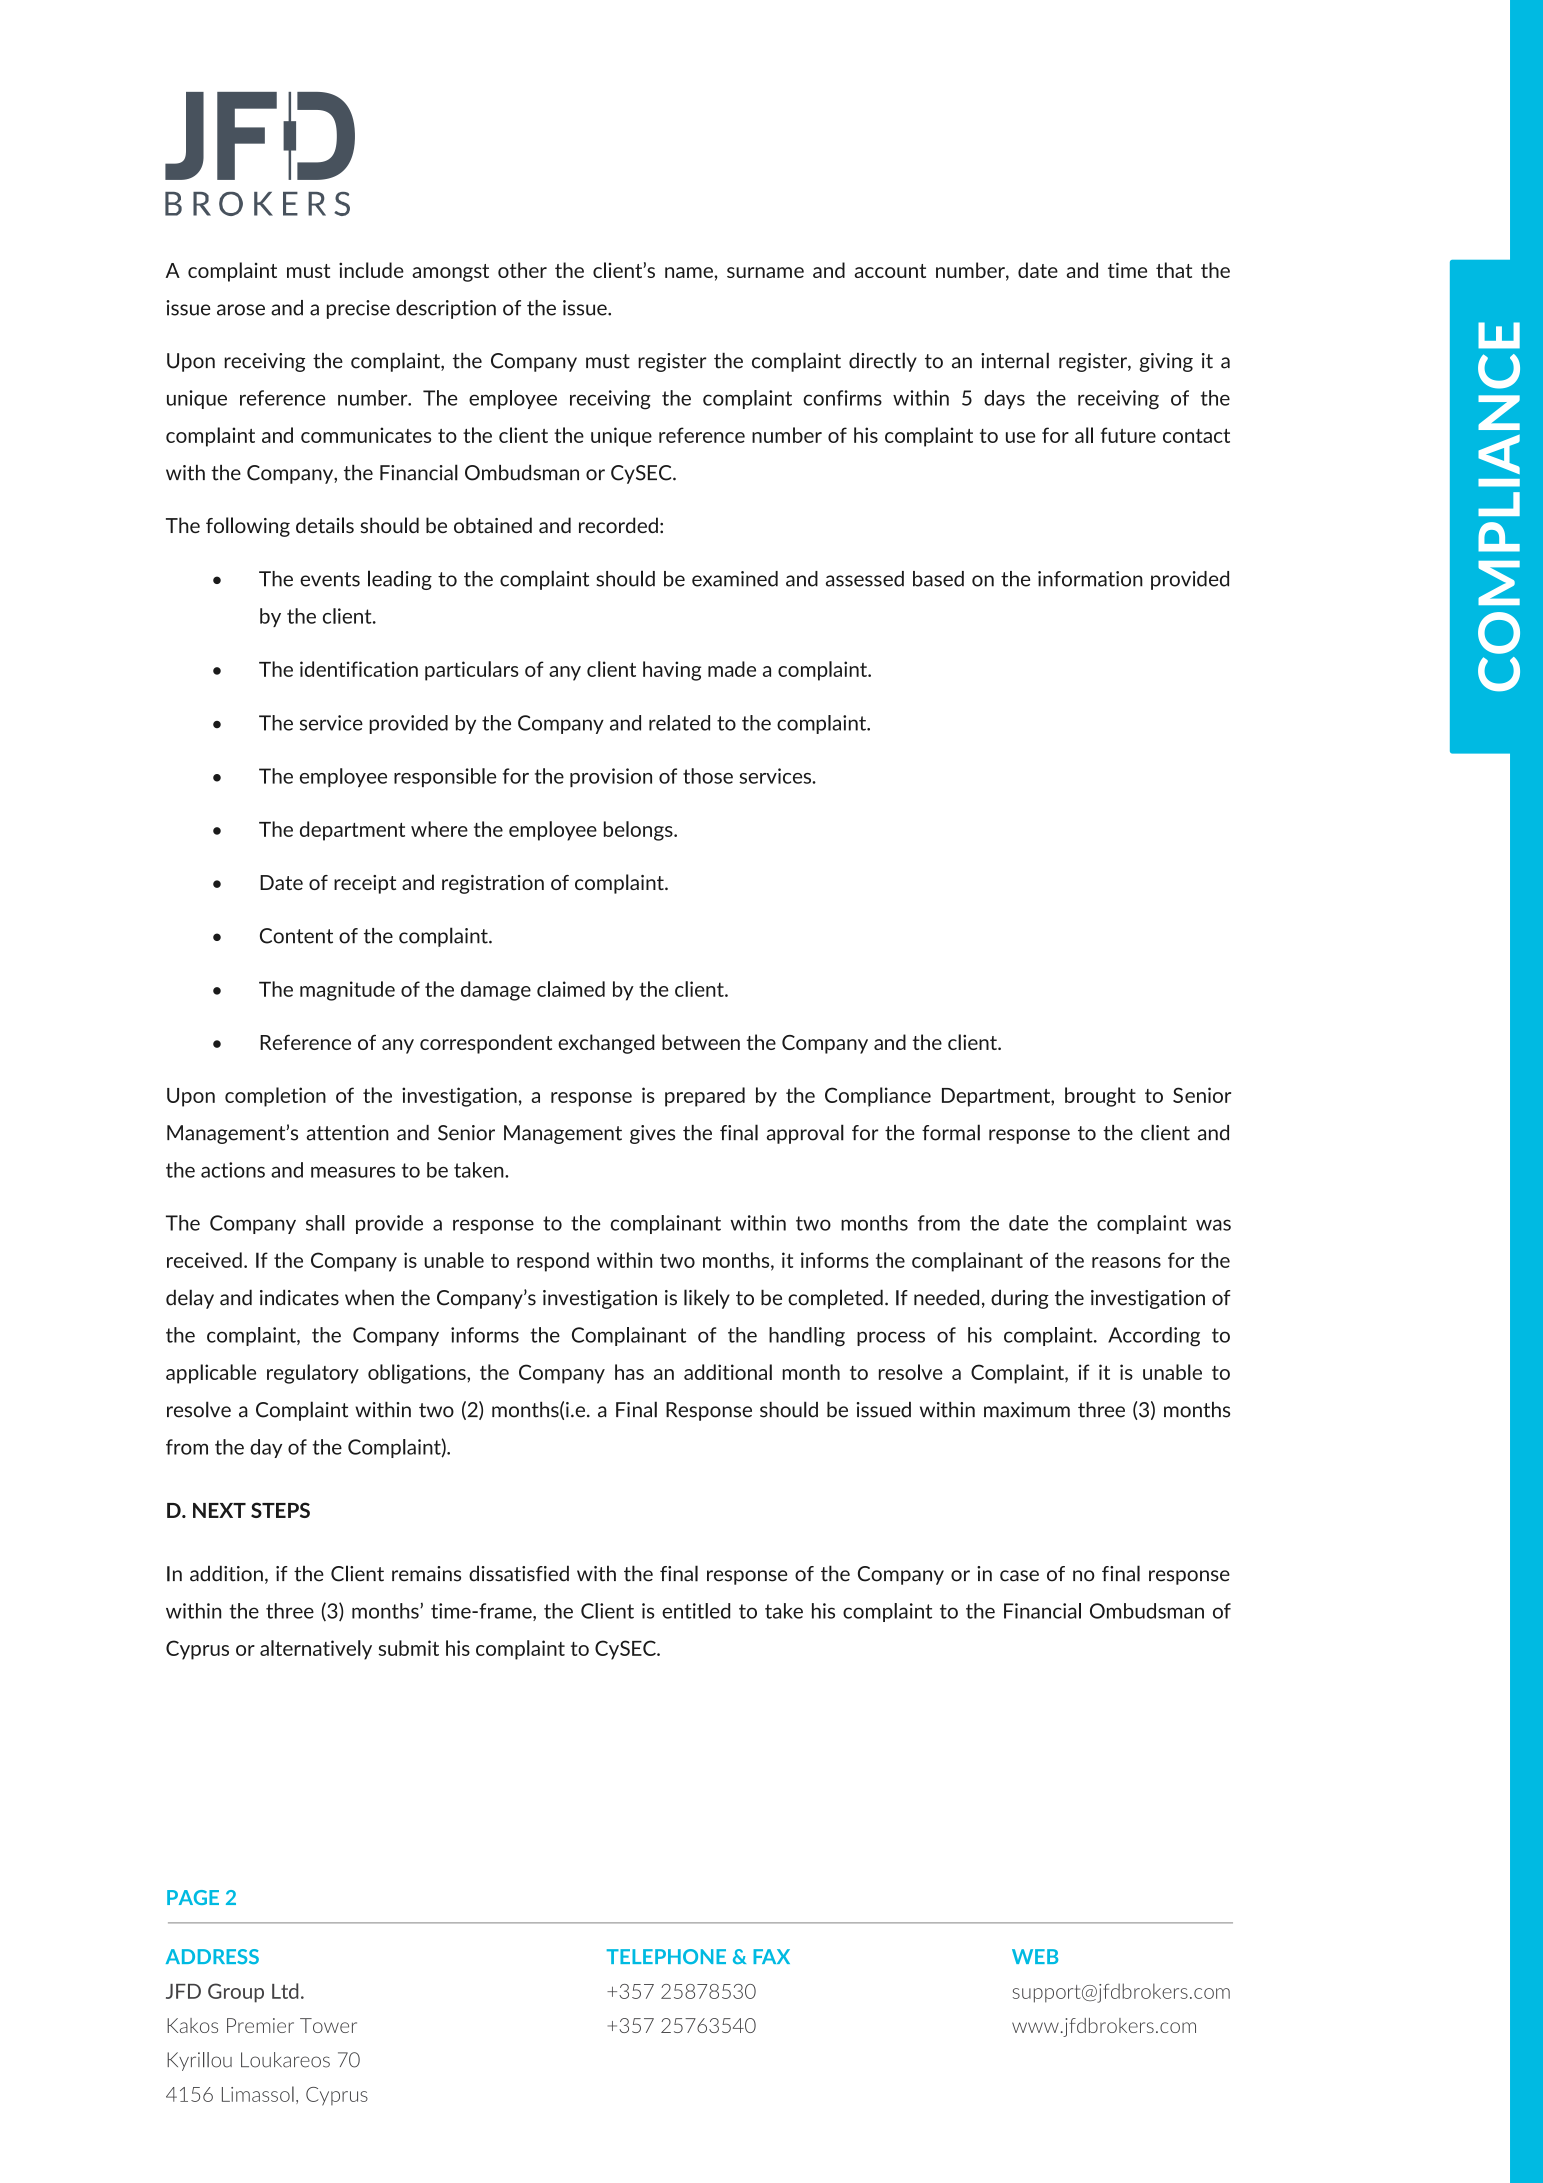 The image size is (1543, 2183). Describe the element at coordinates (696, 1611) in the screenshot. I see `entitled` at that location.
